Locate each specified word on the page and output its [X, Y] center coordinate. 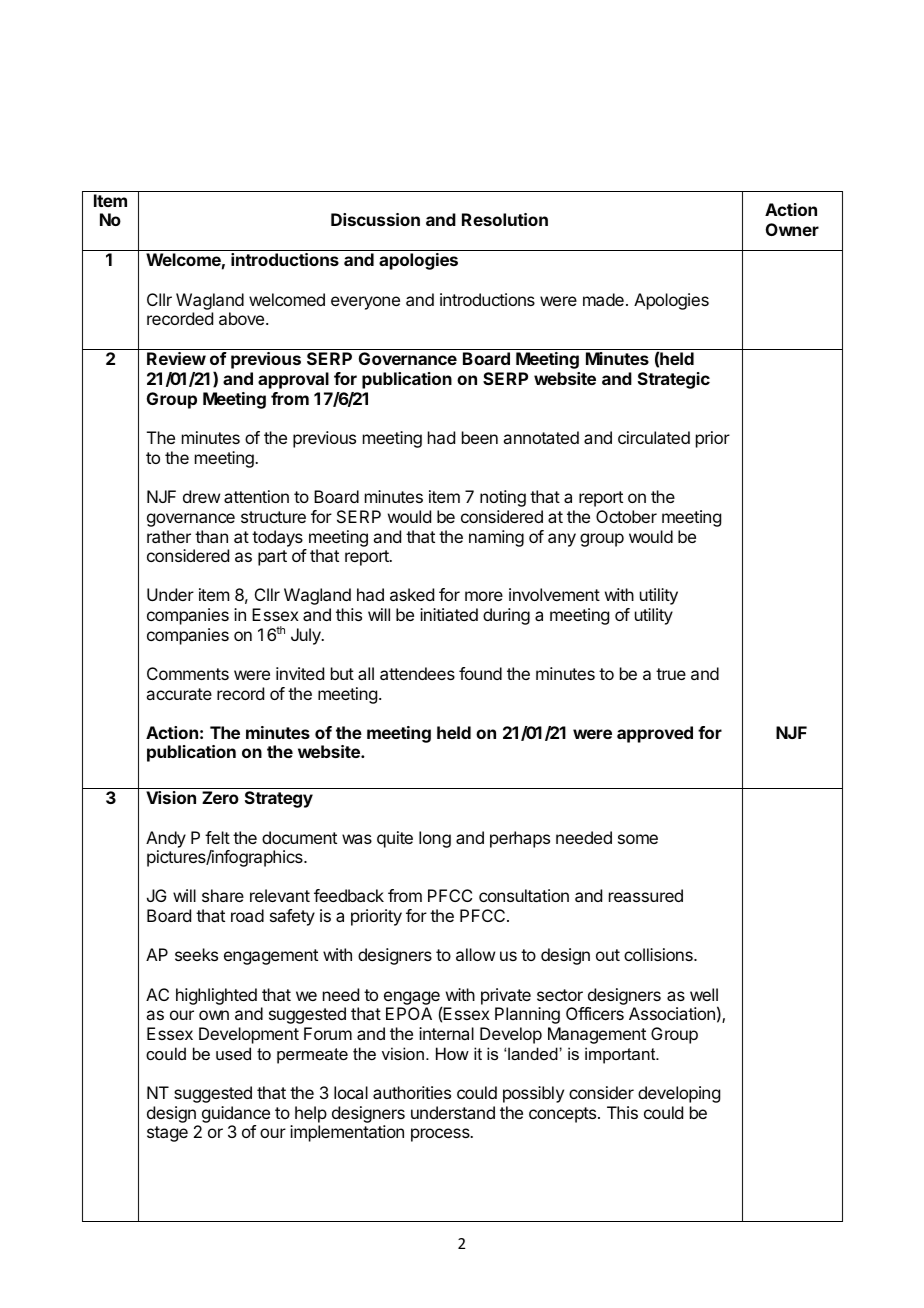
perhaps [520, 839]
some [638, 839]
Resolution [505, 219]
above [241, 318]
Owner [792, 229]
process [441, 1135]
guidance [236, 1114]
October [626, 516]
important [621, 1055]
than [211, 536]
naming [496, 538]
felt [217, 837]
